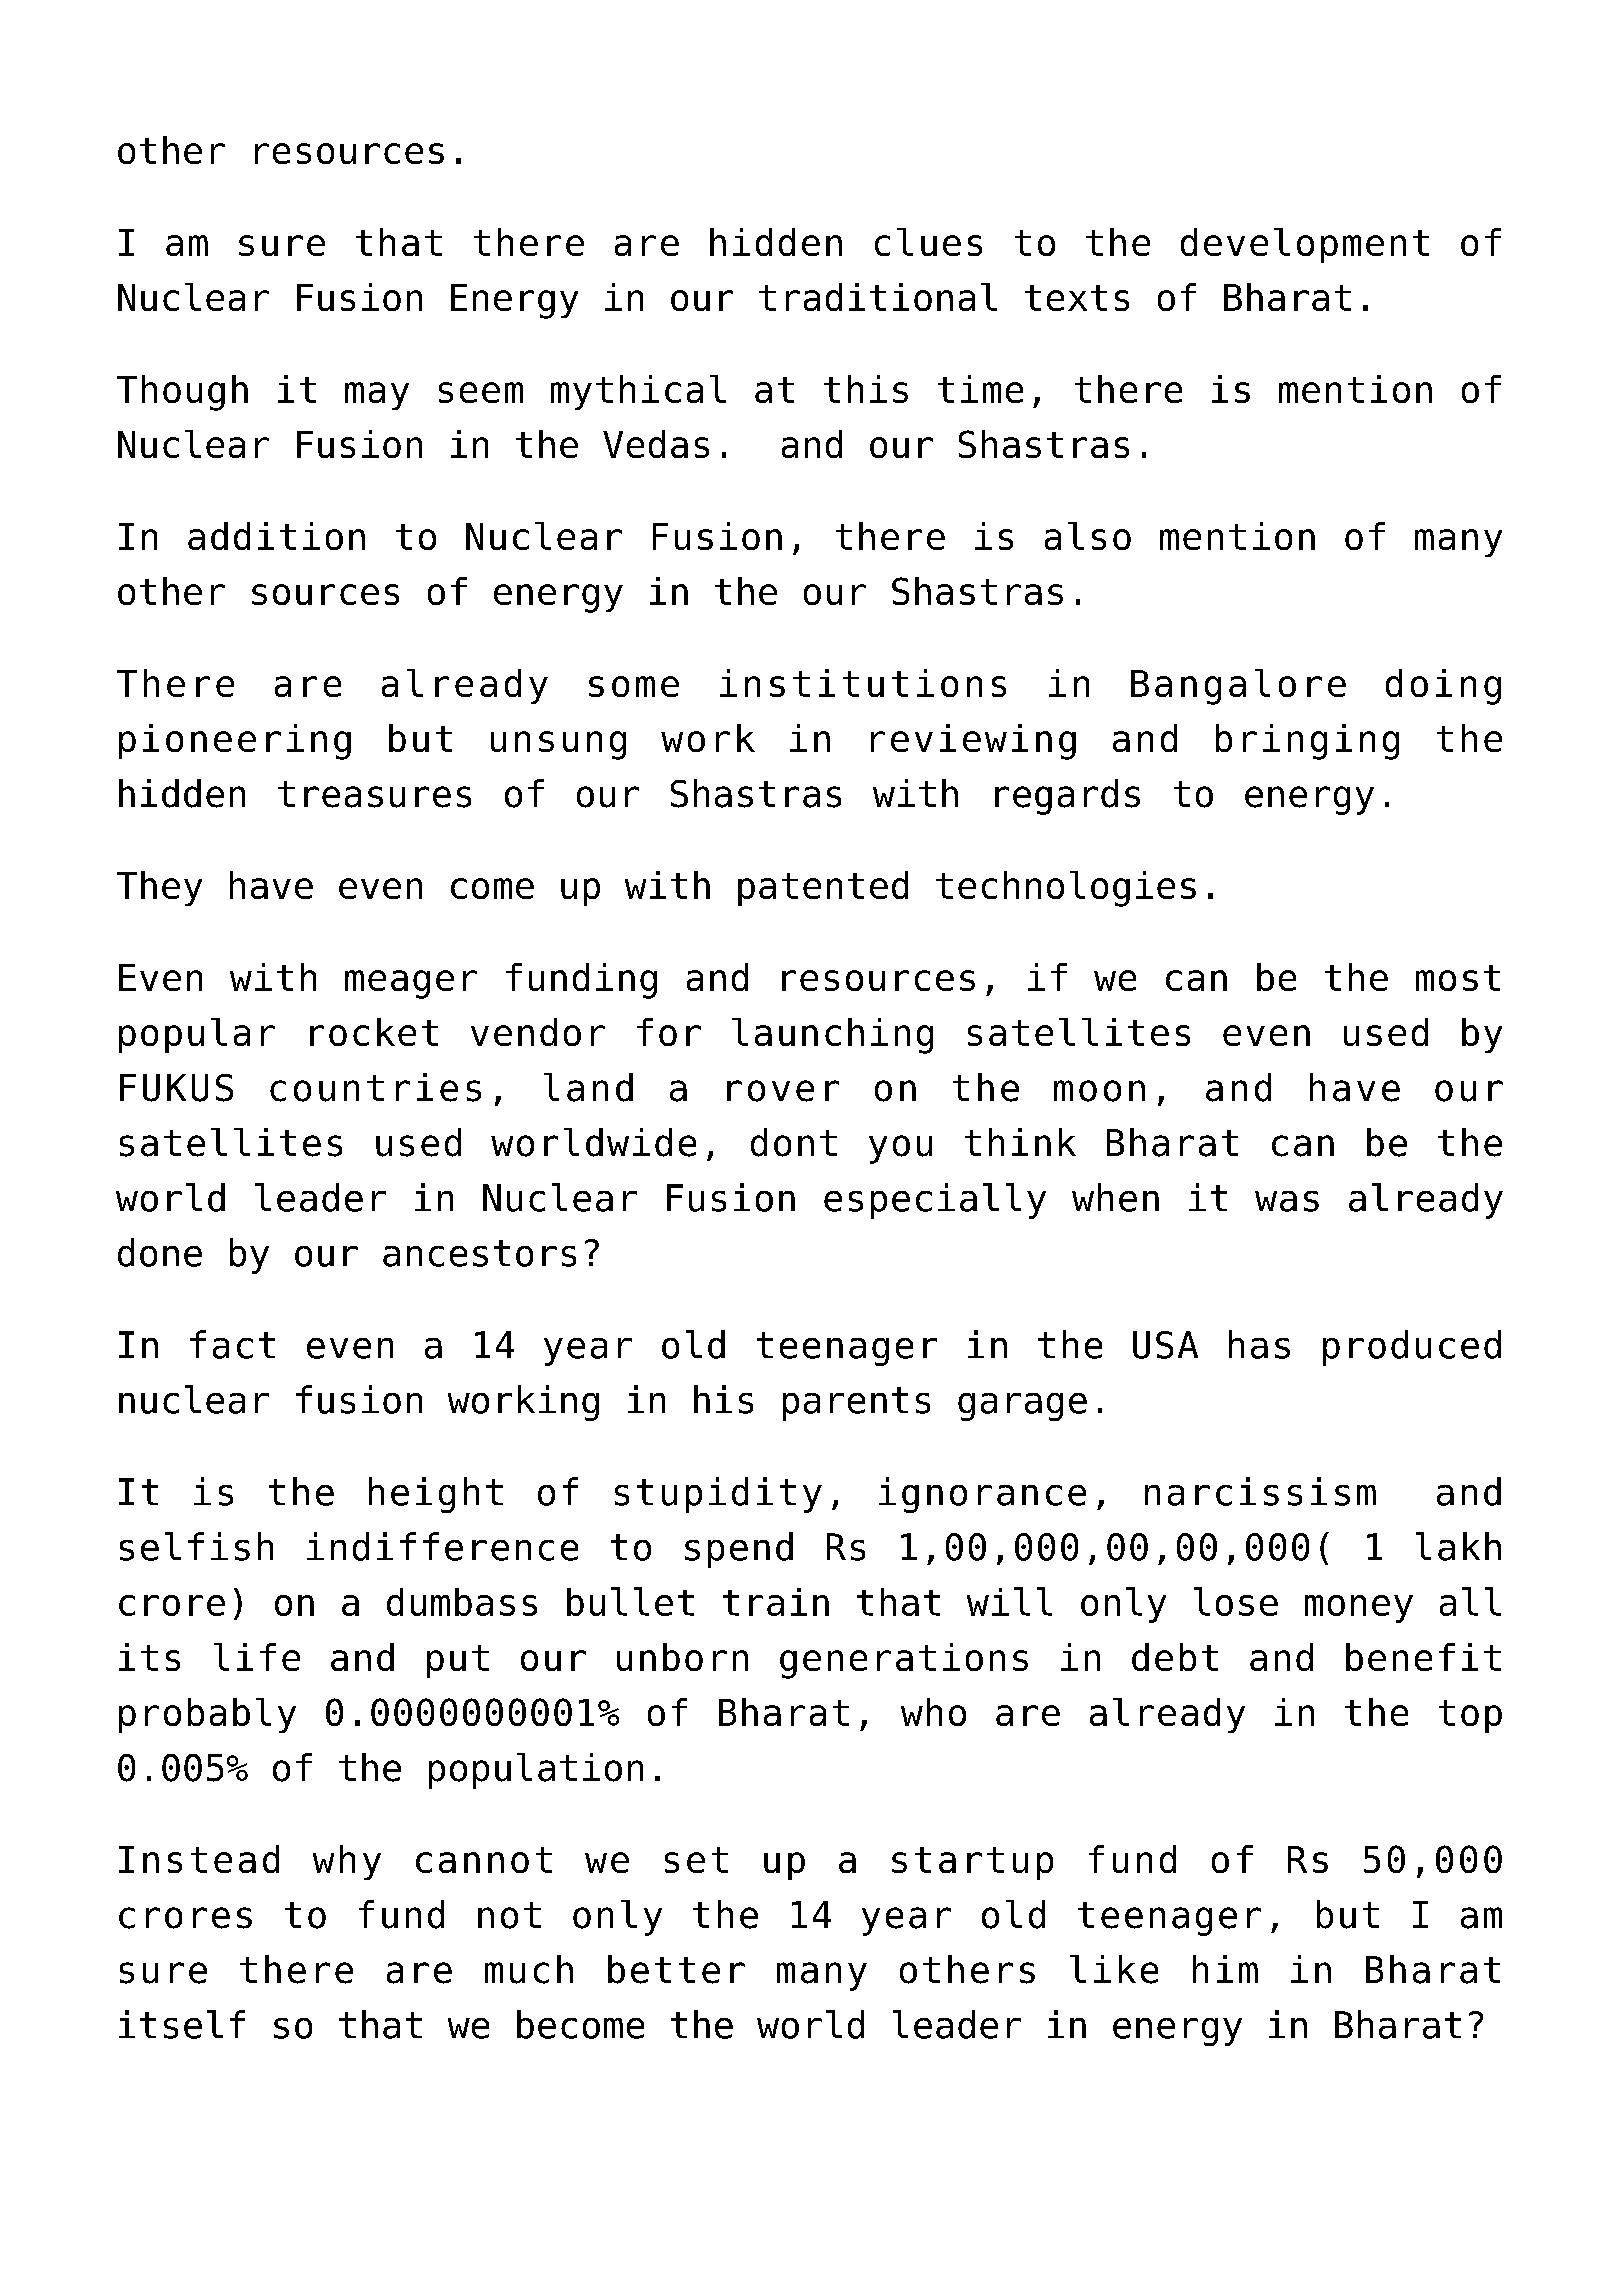 This screenshot has height=2292, width=1620. Describe the element at coordinates (182, 2024) in the screenshot. I see `itself` at that location.
